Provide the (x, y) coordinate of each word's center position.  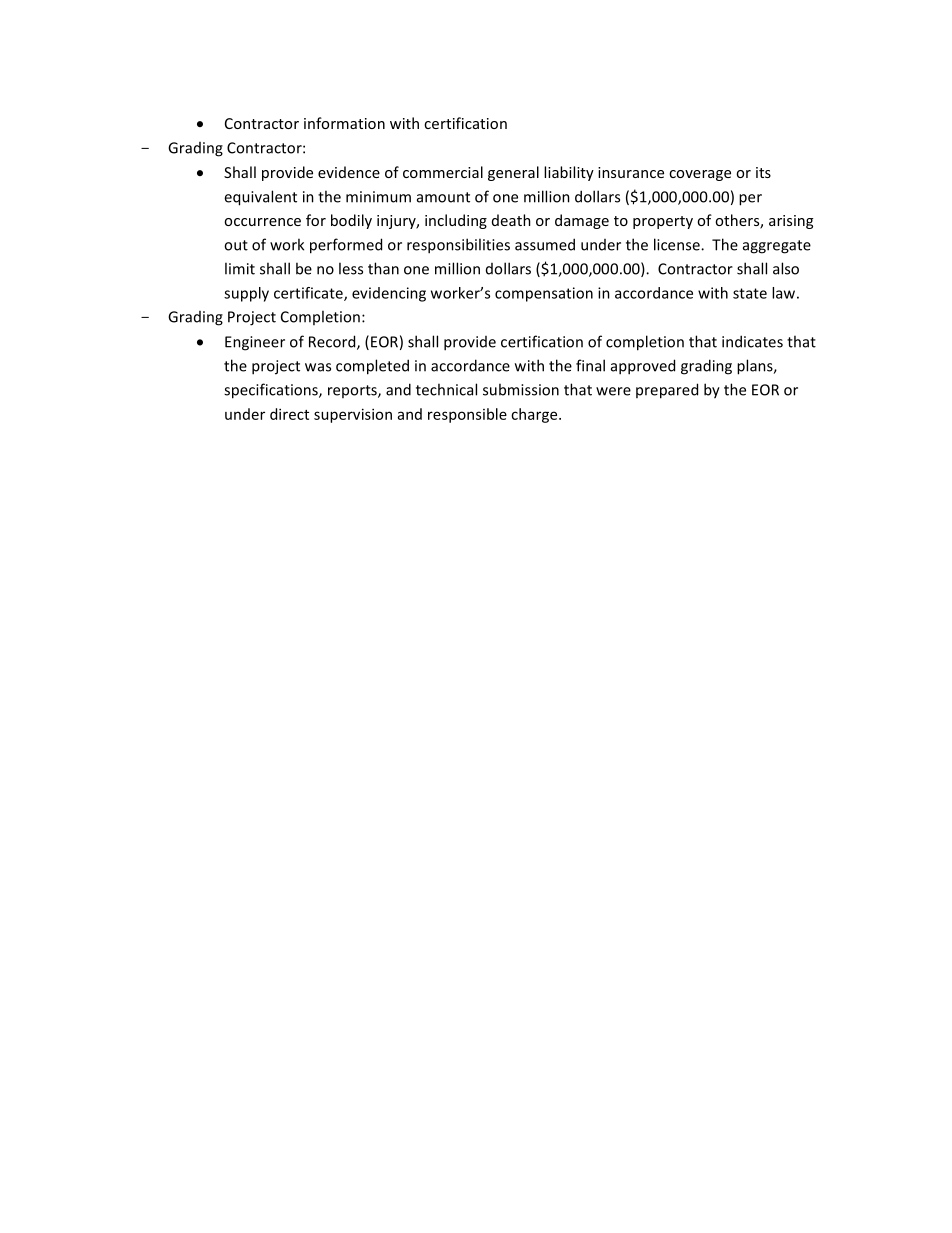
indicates (752, 341)
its (763, 172)
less (351, 268)
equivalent (260, 198)
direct (289, 414)
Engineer (255, 343)
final (590, 365)
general (513, 173)
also (786, 268)
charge (535, 415)
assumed (545, 244)
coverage (700, 175)
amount (443, 197)
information (344, 123)
